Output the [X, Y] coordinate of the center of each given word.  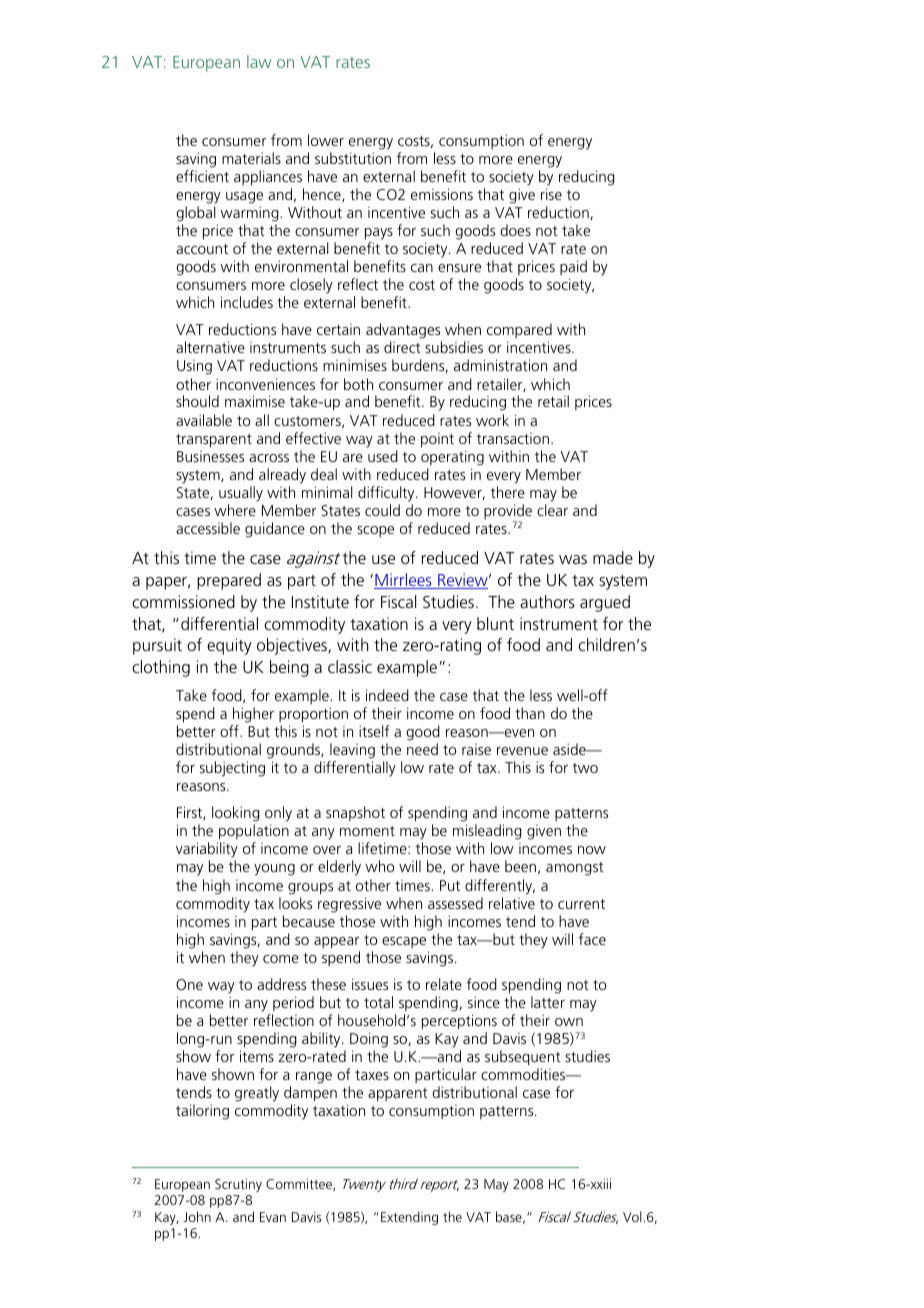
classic [350, 666]
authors [547, 601]
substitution [353, 158]
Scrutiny [238, 1185]
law [259, 61]
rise [551, 194]
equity [229, 646]
